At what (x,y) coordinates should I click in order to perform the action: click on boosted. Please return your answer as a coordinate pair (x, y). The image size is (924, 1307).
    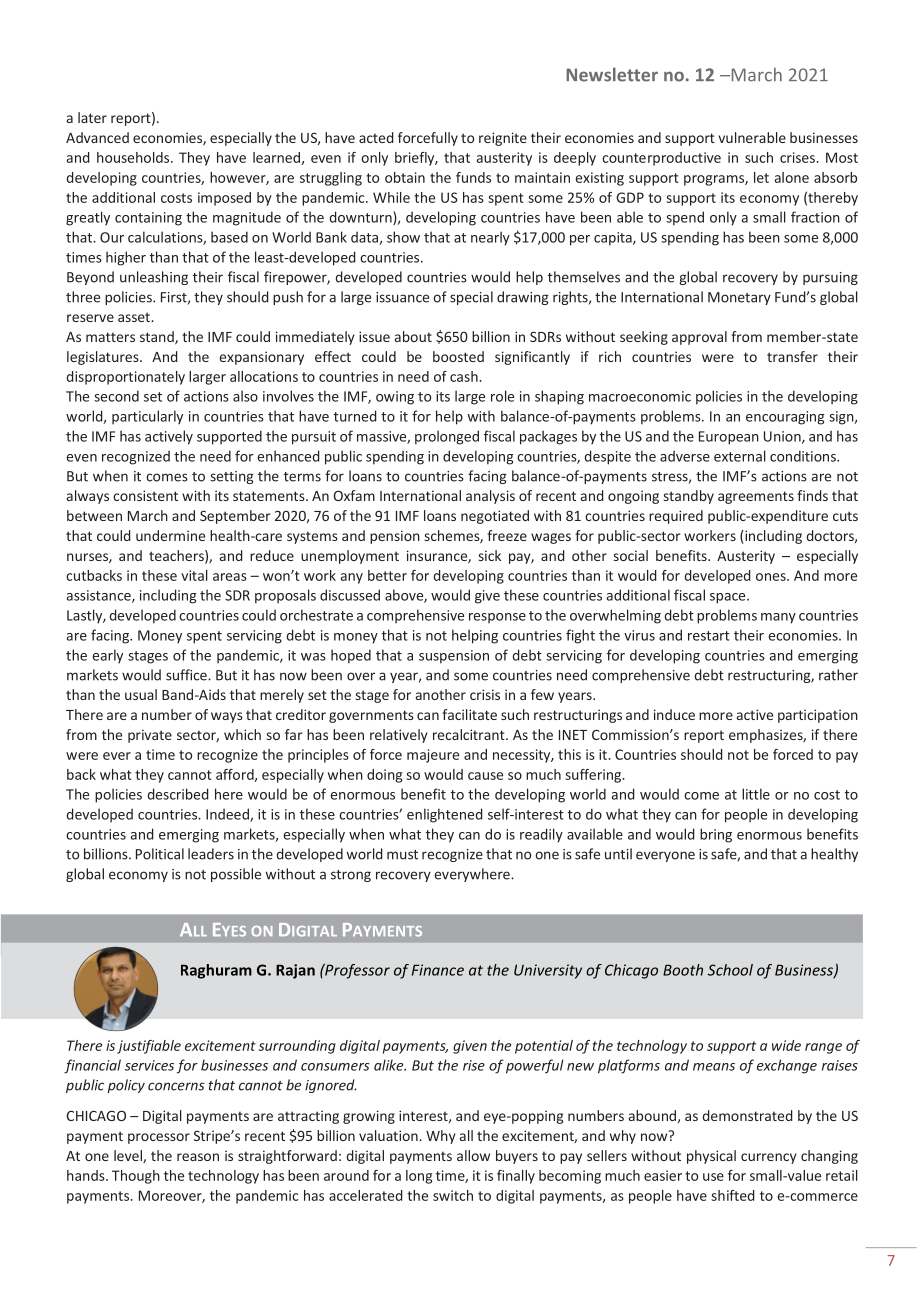
    Looking at the image, I should click on (458, 356).
